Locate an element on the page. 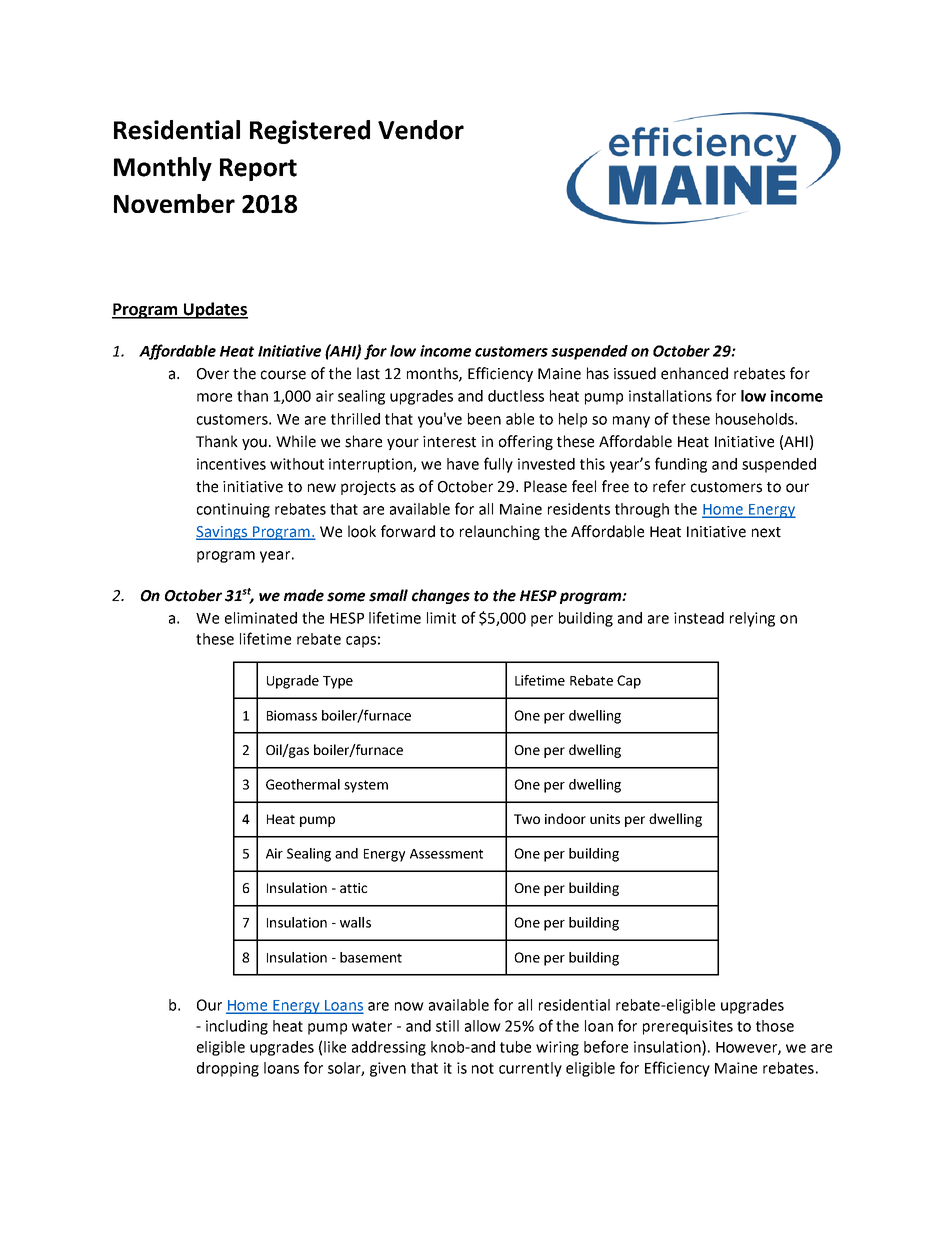 Image resolution: width=952 pixels, height=1233 pixels. changes is located at coordinates (441, 596).
